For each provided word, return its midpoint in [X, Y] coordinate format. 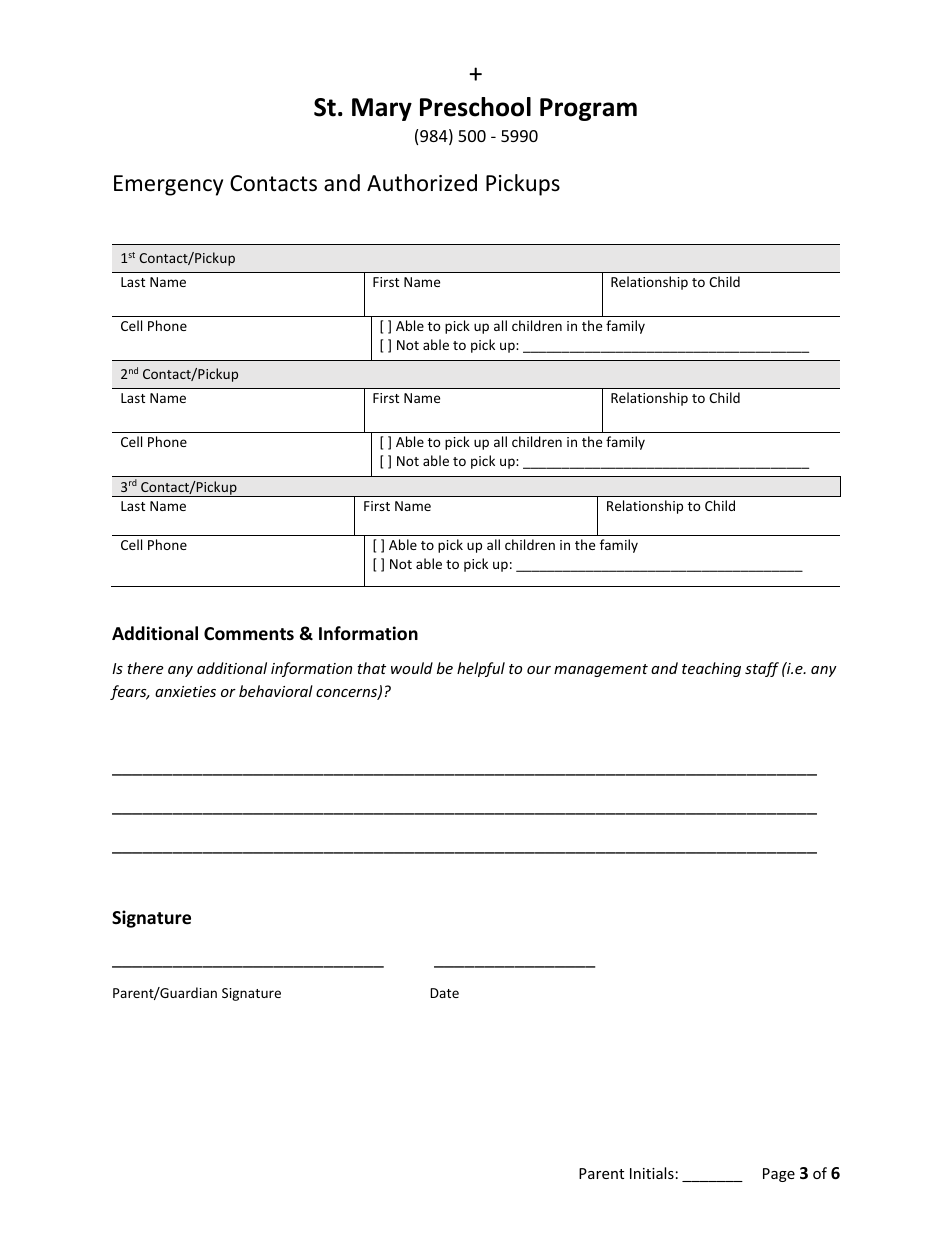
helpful [481, 669]
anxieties [185, 691]
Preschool [475, 107]
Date [444, 993]
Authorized [422, 183]
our [539, 670]
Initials [652, 1173]
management [601, 670]
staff [762, 669]
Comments [249, 634]
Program [588, 109]
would [412, 668]
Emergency [168, 185]
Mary [382, 109]
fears [129, 692]
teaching [711, 669]
